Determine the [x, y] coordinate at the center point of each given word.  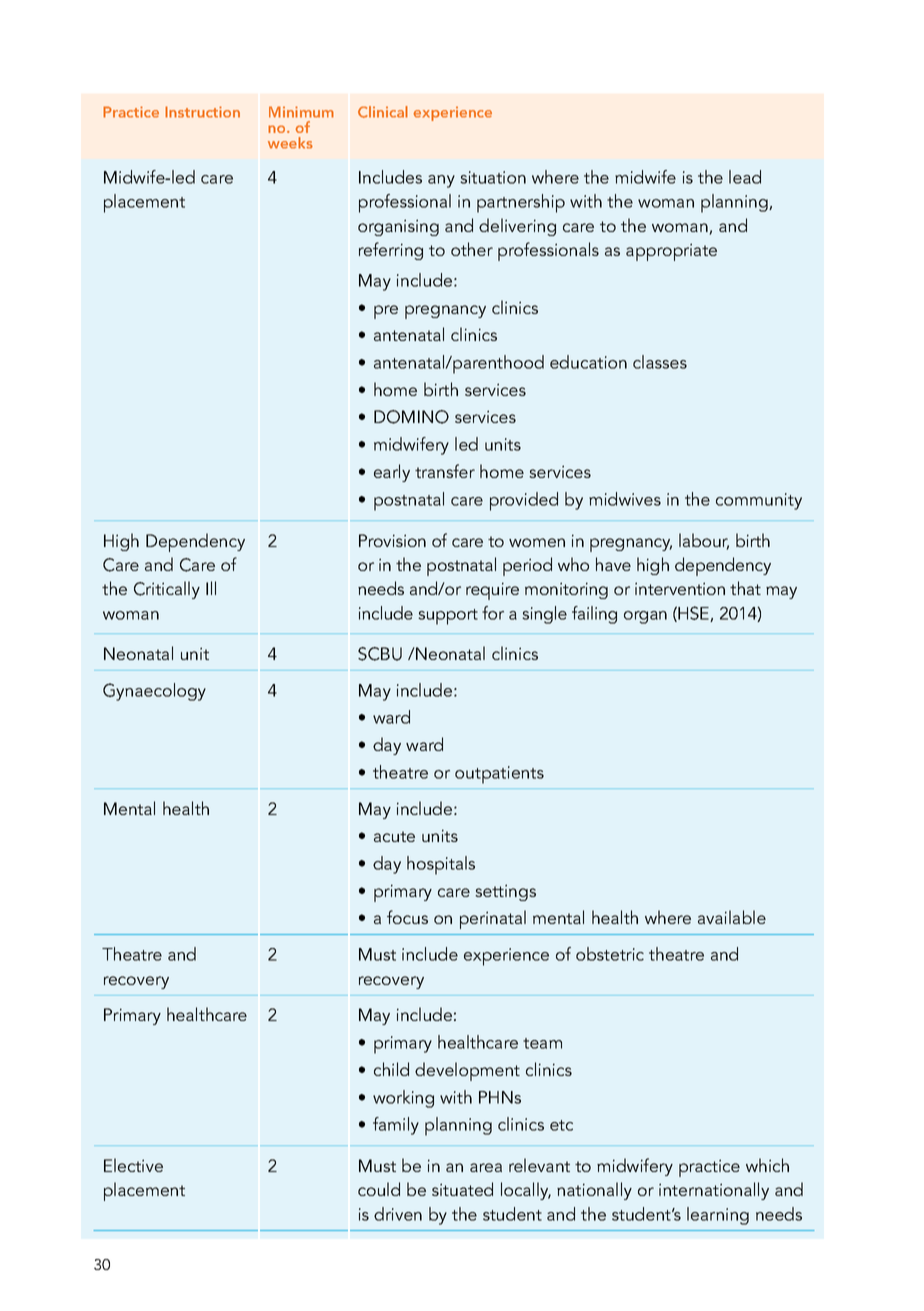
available [732, 917]
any [441, 181]
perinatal [493, 919]
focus [407, 917]
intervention [680, 588]
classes [660, 362]
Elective [133, 1165]
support [448, 617]
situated [462, 1189]
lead [745, 177]
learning [718, 1216]
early [392, 473]
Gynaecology [154, 692]
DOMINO [411, 417]
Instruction [202, 112]
